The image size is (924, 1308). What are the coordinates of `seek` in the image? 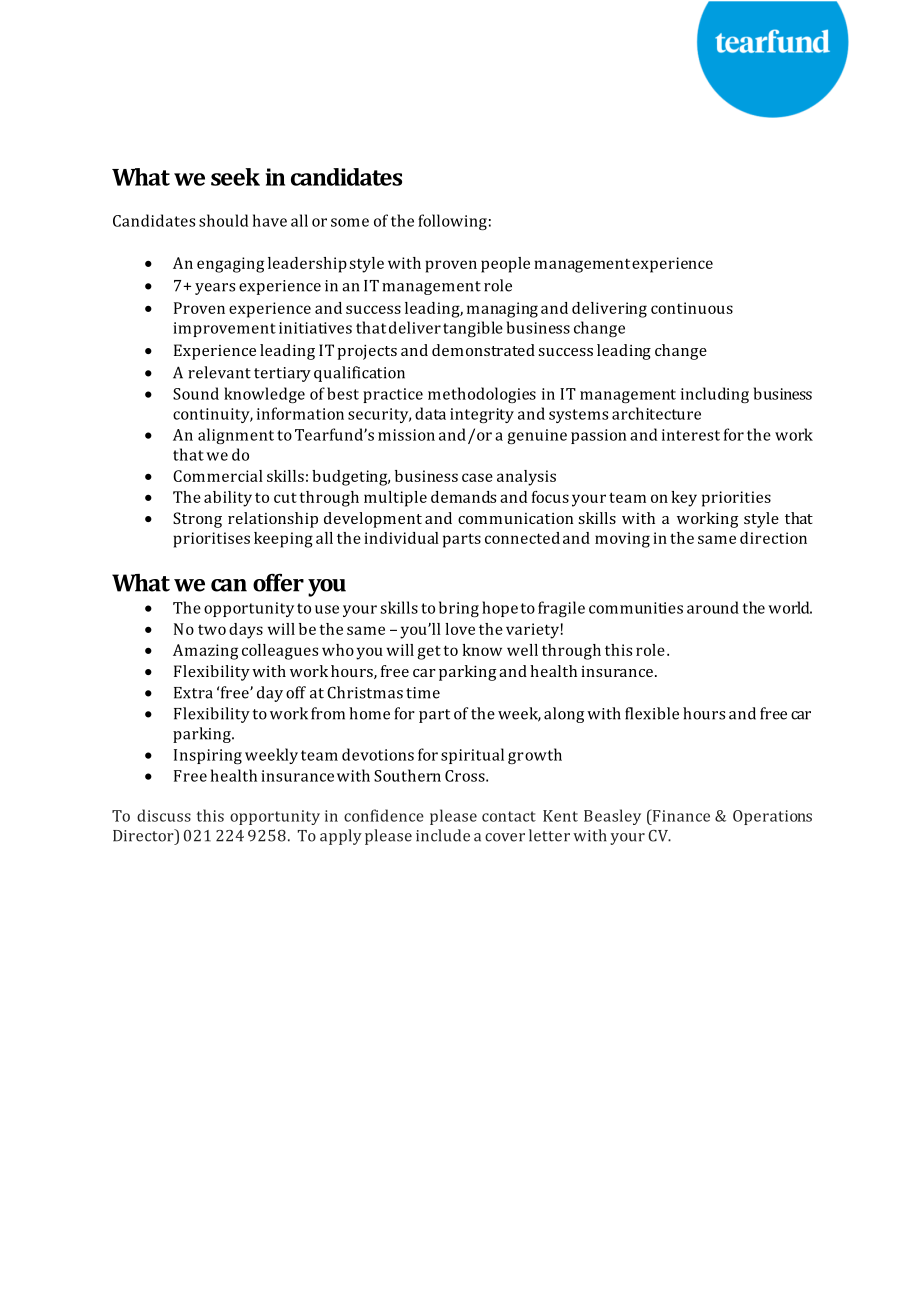 It's located at (235, 177).
